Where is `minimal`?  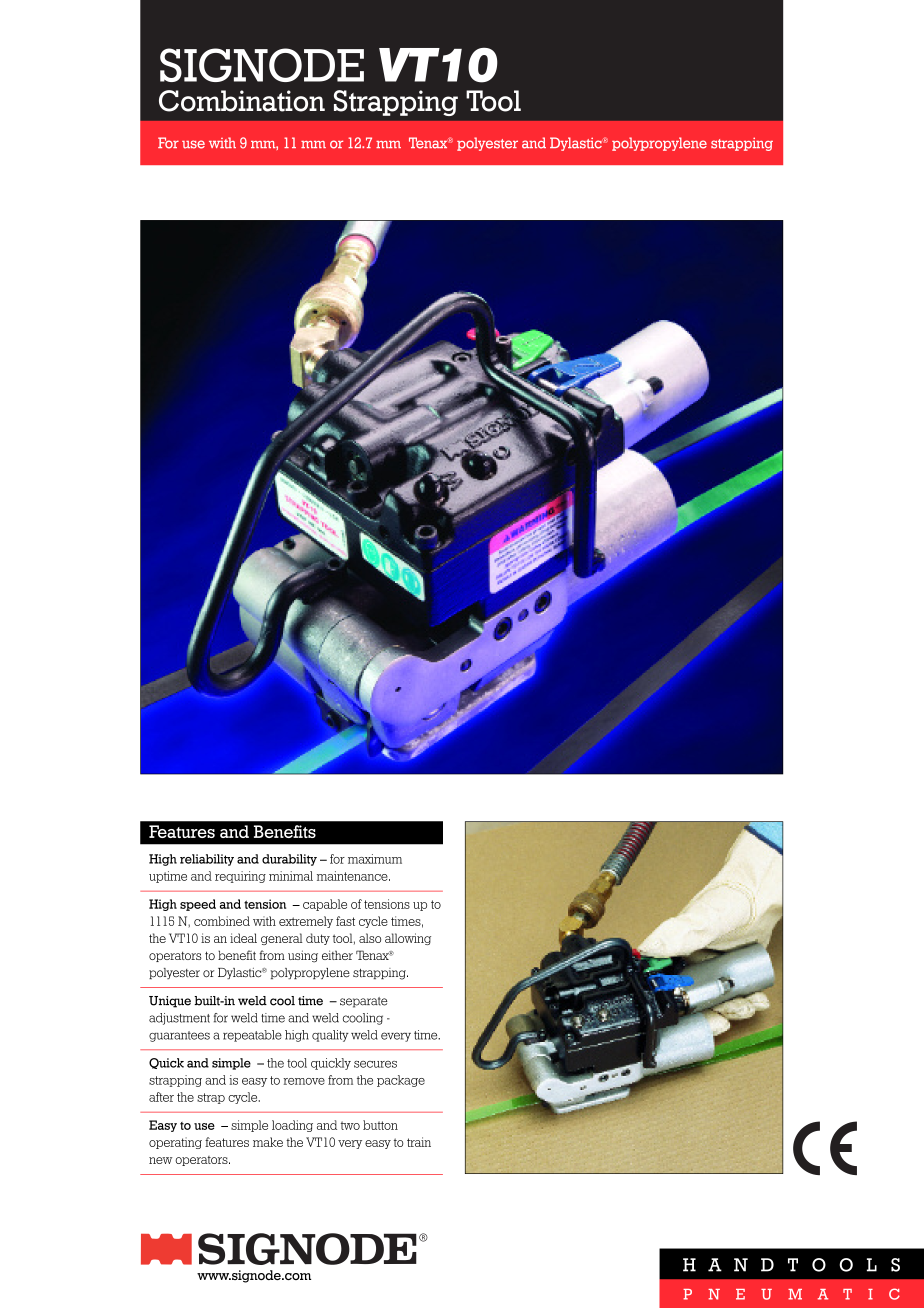 minimal is located at coordinates (291, 876).
